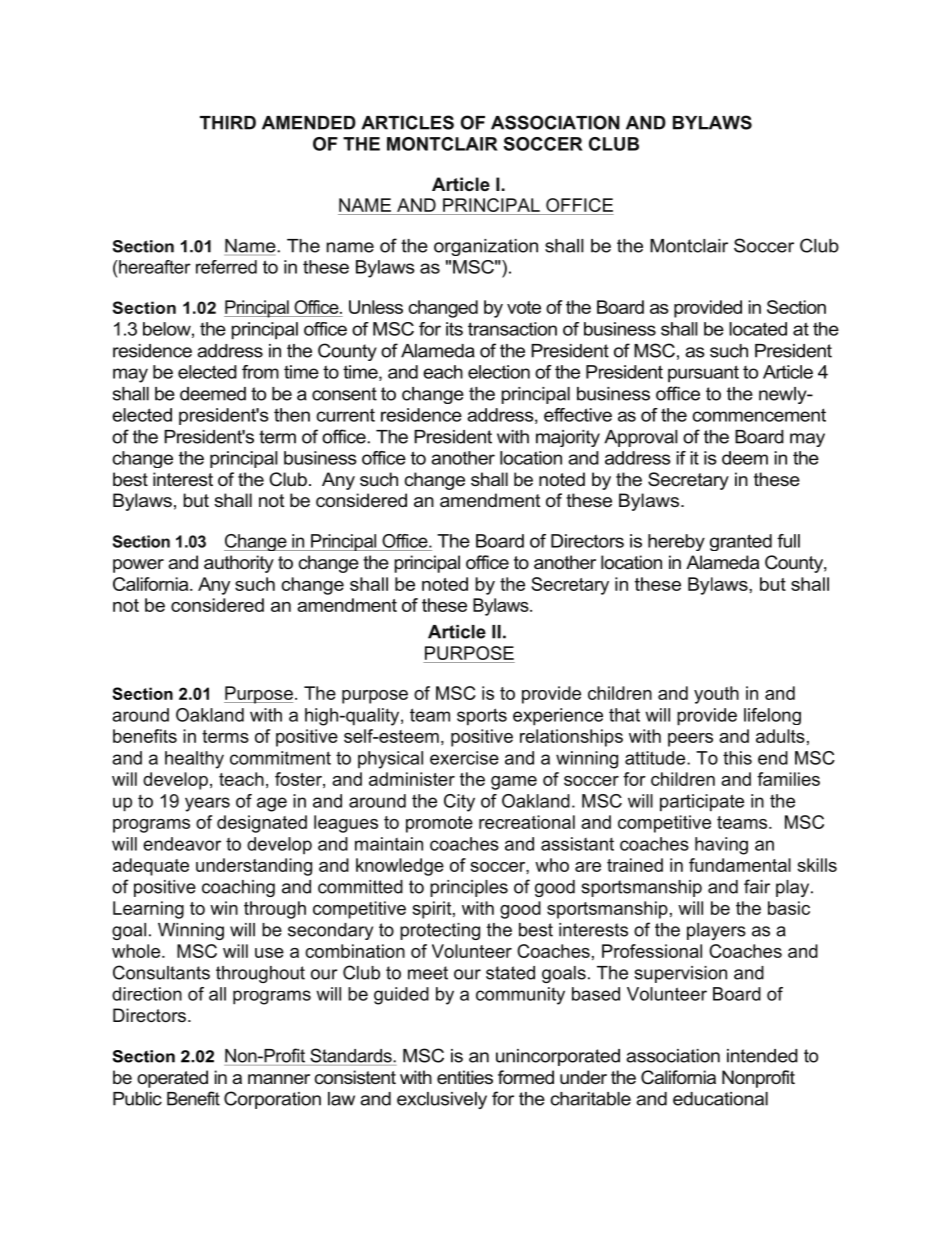 The height and width of the screenshot is (1233, 952). What do you see at coordinates (228, 123) in the screenshot?
I see `THIRD` at bounding box center [228, 123].
